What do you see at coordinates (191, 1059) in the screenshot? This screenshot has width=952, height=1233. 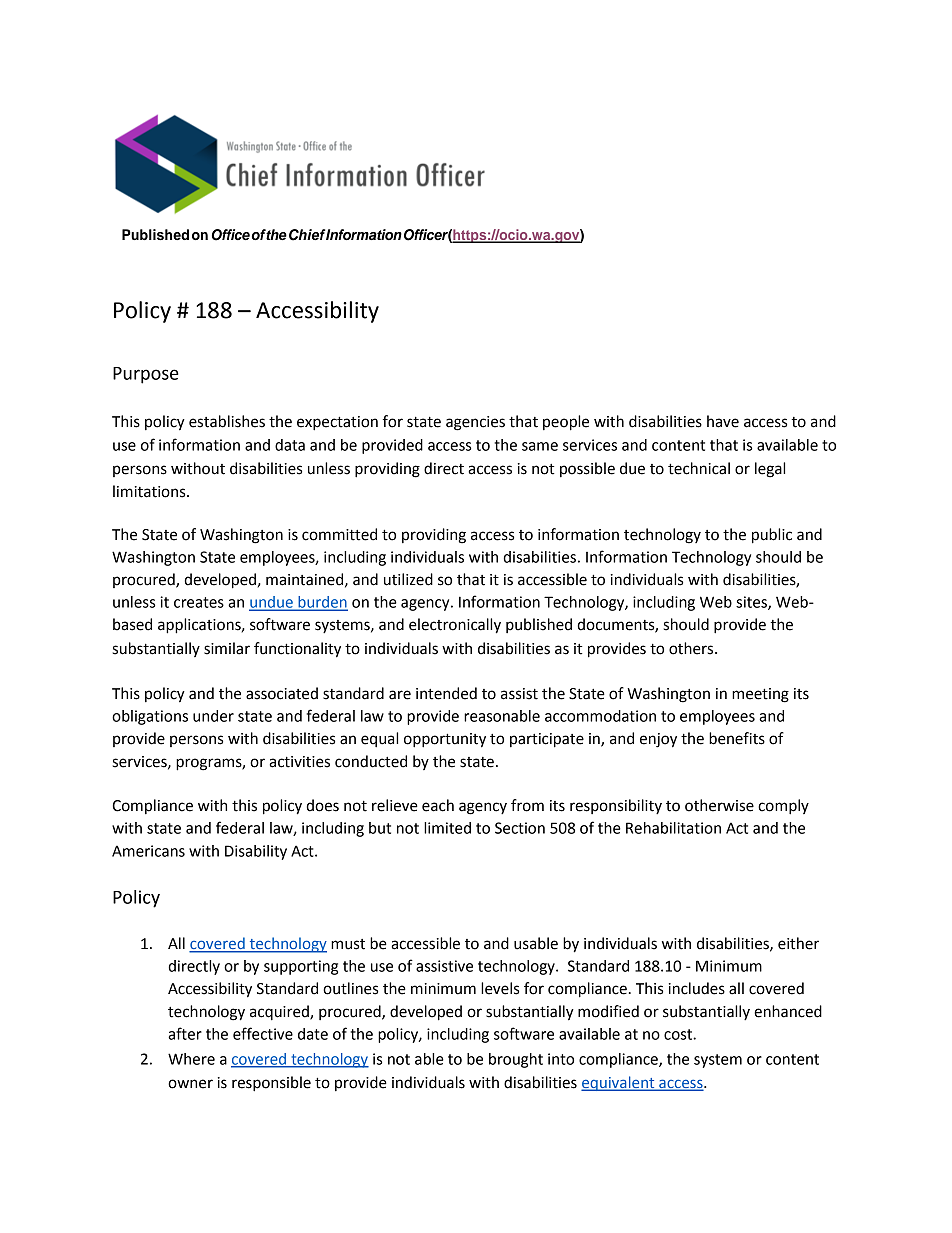 I see `Where` at bounding box center [191, 1059].
